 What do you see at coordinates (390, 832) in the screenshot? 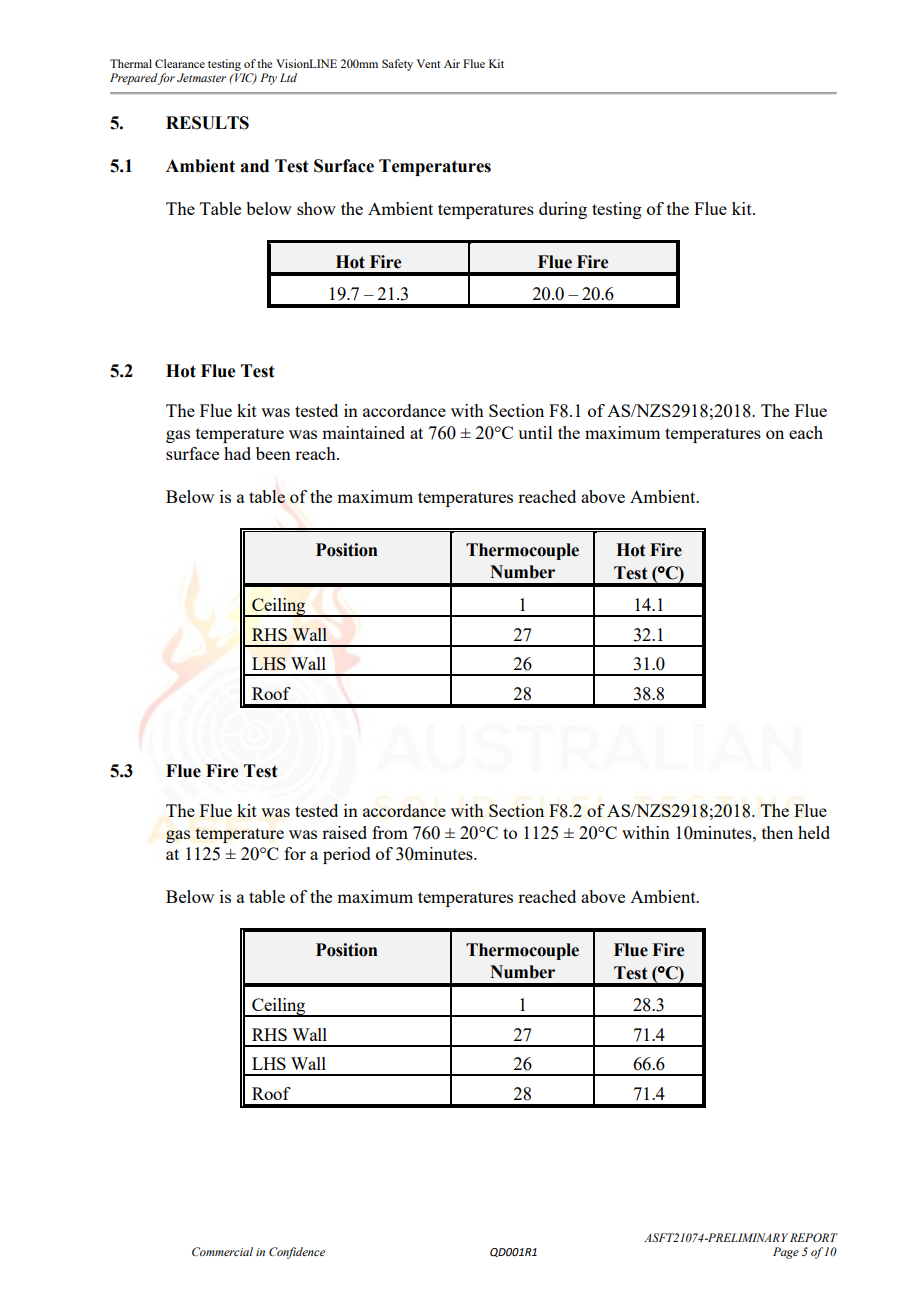
I see `from` at bounding box center [390, 832].
